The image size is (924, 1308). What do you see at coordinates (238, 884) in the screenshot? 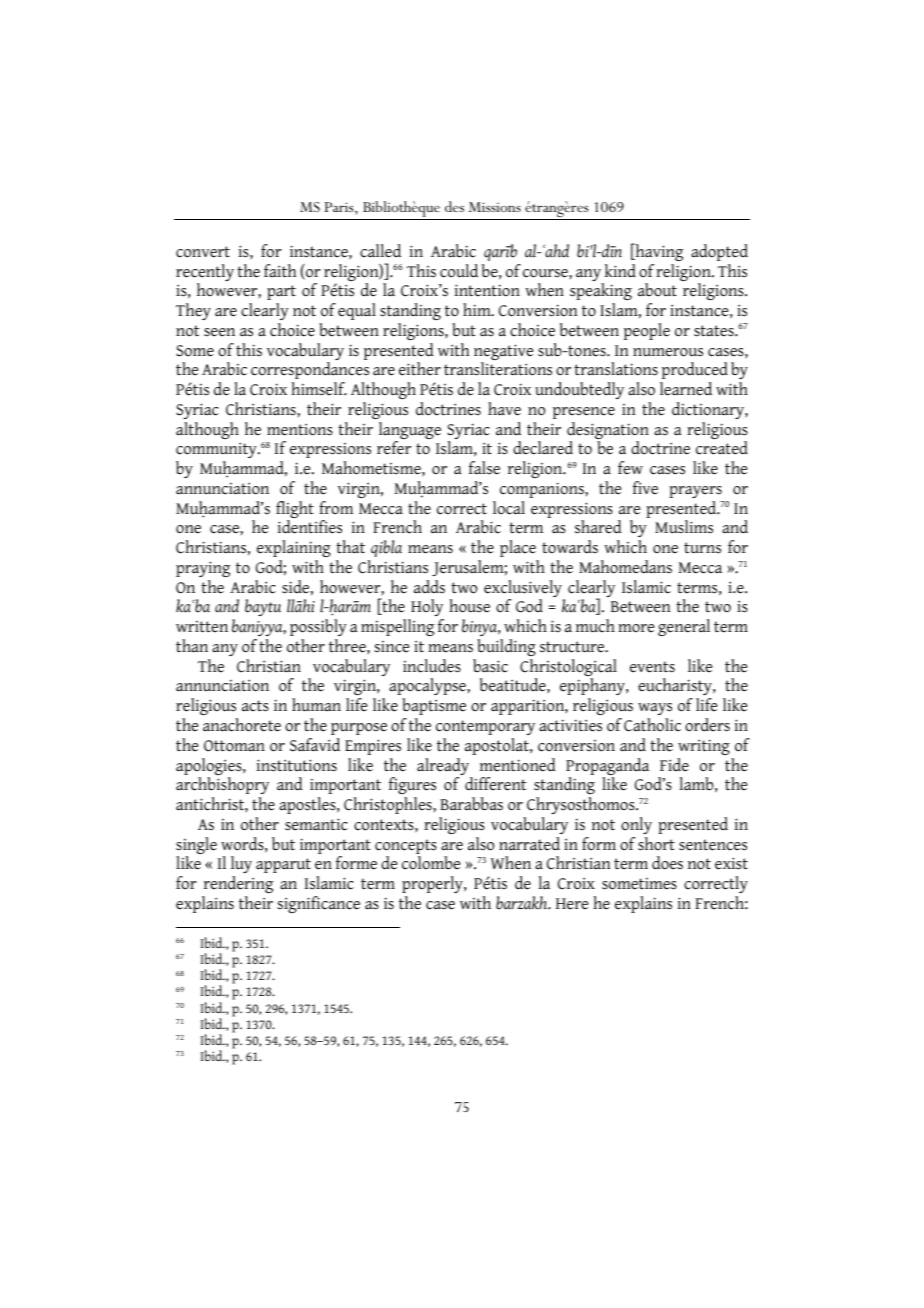
I see `rendering` at bounding box center [238, 884].
